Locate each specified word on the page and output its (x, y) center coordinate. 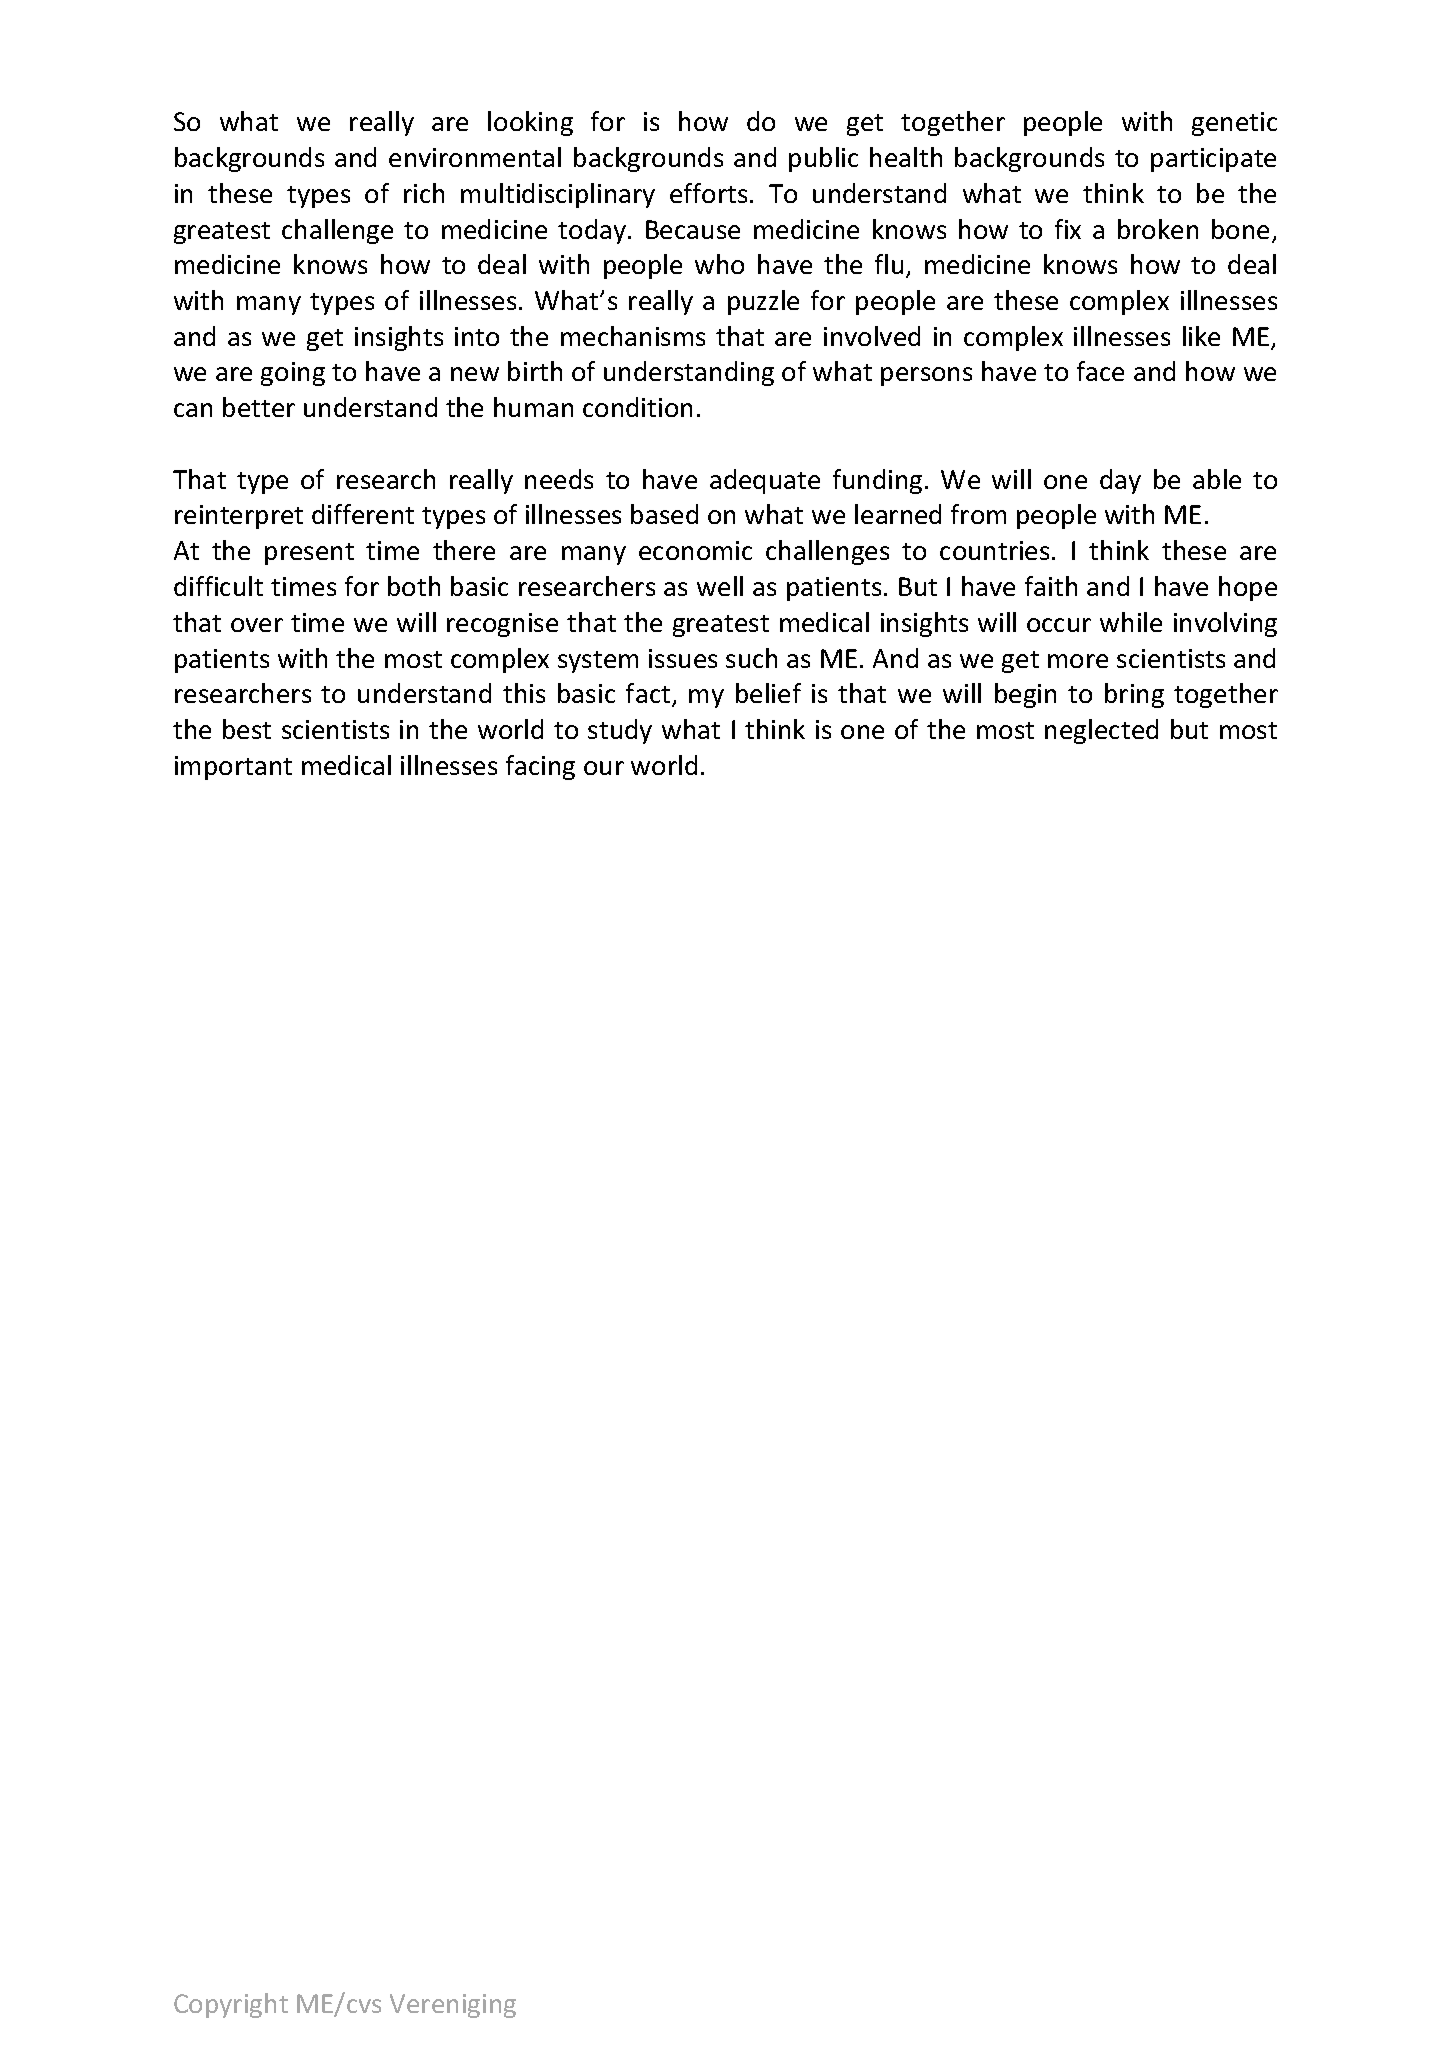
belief (768, 693)
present (309, 554)
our (604, 768)
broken (1158, 229)
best (247, 729)
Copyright (231, 2005)
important (233, 768)
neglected (1101, 731)
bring (1134, 695)
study (620, 731)
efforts (708, 193)
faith (1051, 586)
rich (424, 193)
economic (695, 550)
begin (1025, 695)
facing (540, 767)
